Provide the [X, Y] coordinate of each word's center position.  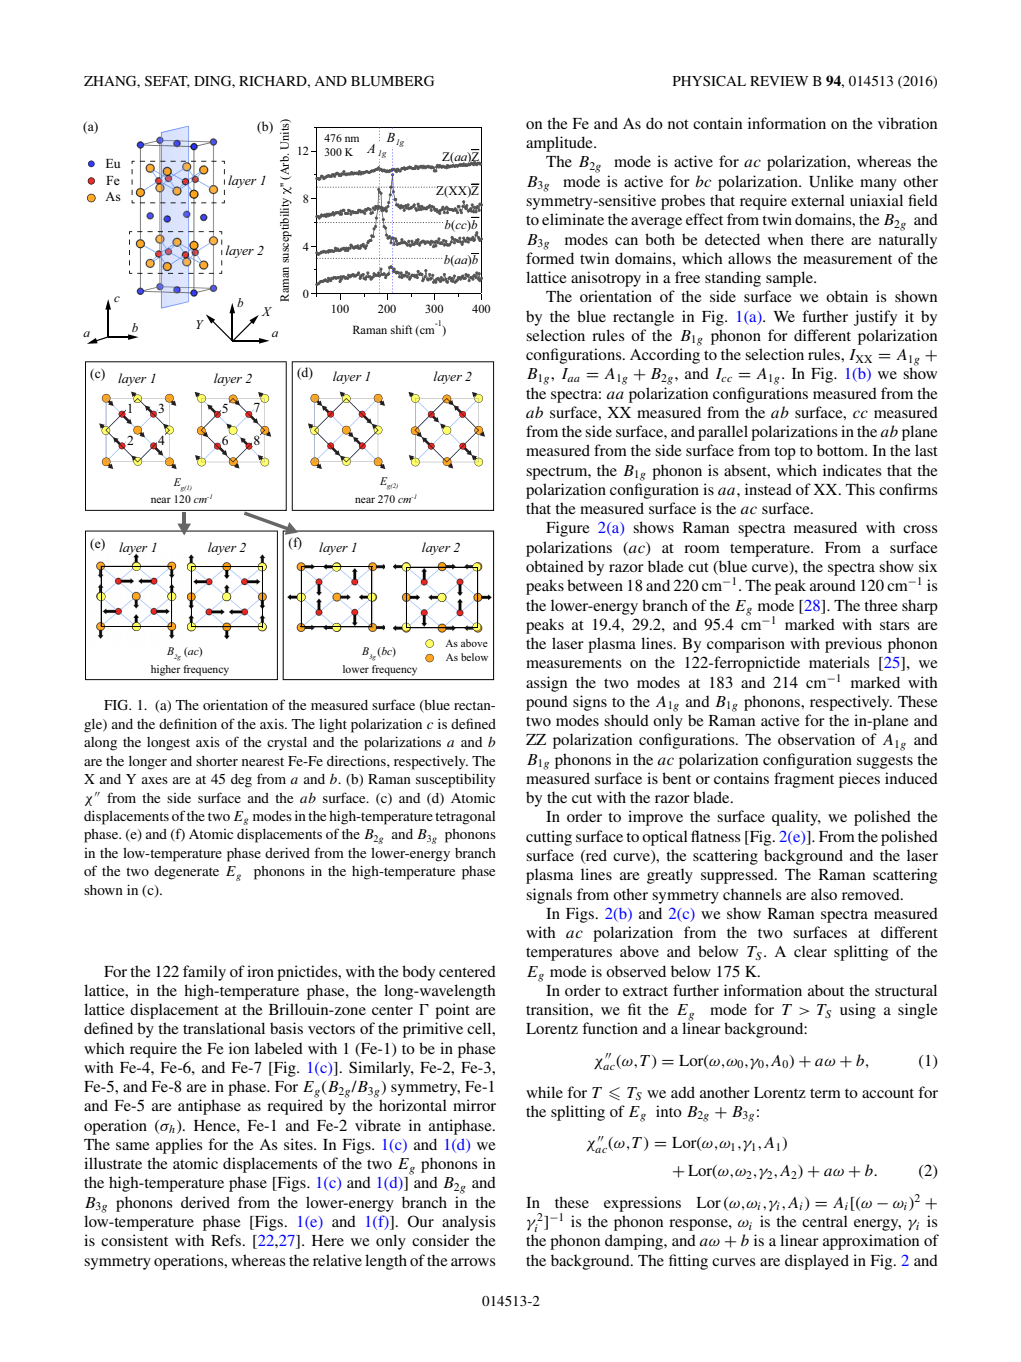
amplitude [560, 144]
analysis [469, 1223]
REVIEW [779, 81]
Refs [227, 1240]
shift [401, 329]
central [825, 1221]
